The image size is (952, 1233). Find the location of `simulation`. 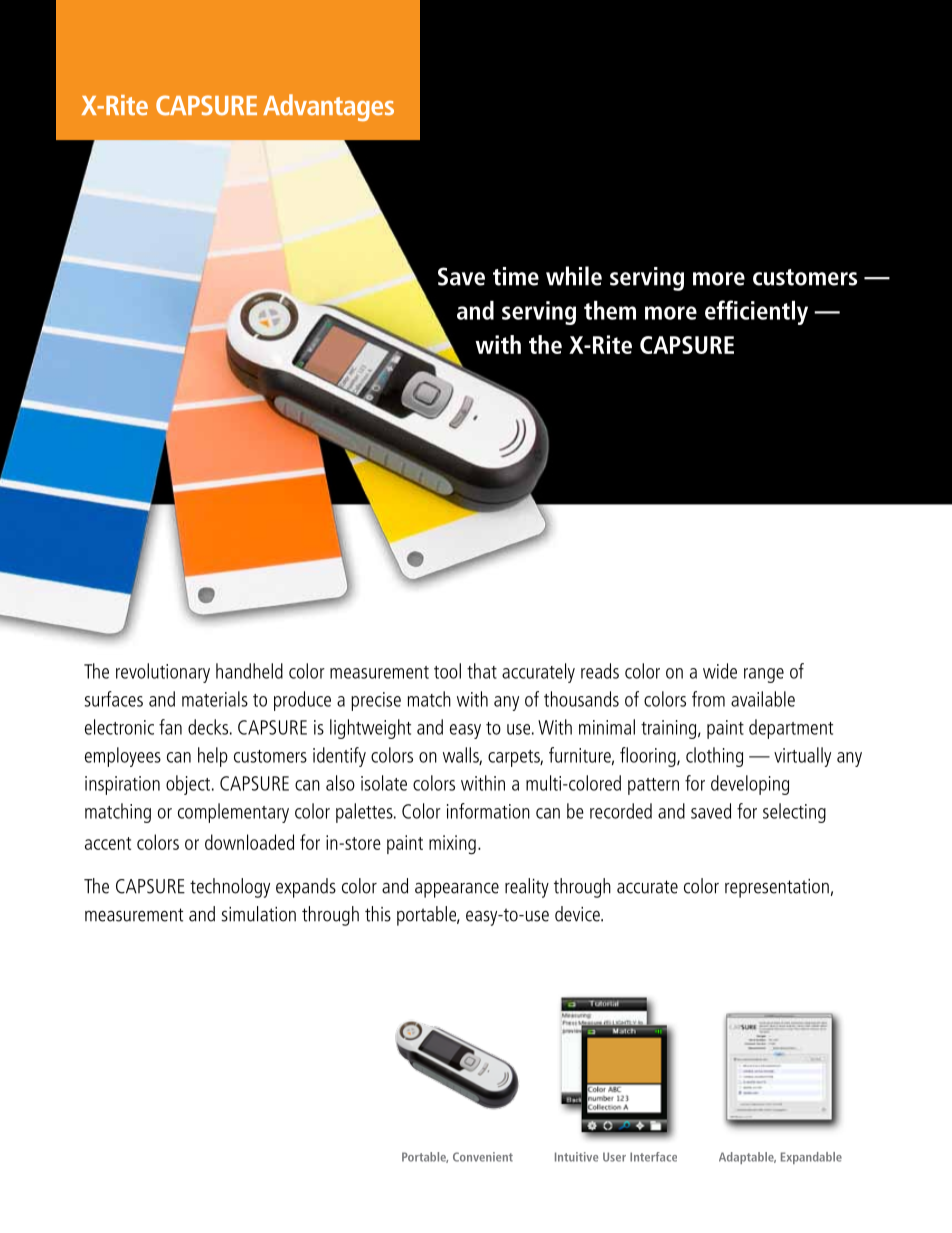

simulation is located at coordinates (258, 914).
